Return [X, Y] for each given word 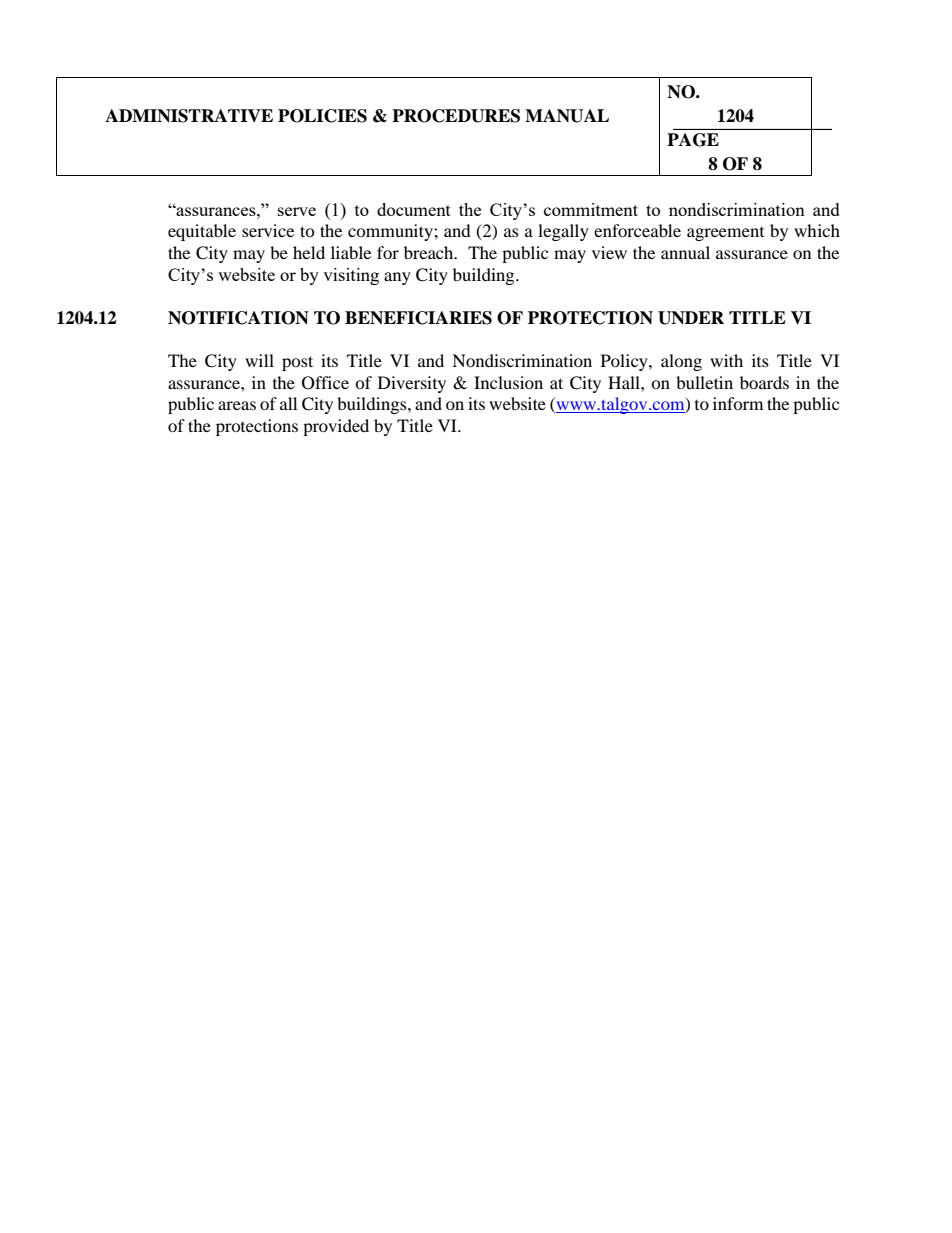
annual [685, 252]
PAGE [693, 140]
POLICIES [322, 116]
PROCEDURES [456, 116]
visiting [351, 276]
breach [430, 252]
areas [237, 405]
